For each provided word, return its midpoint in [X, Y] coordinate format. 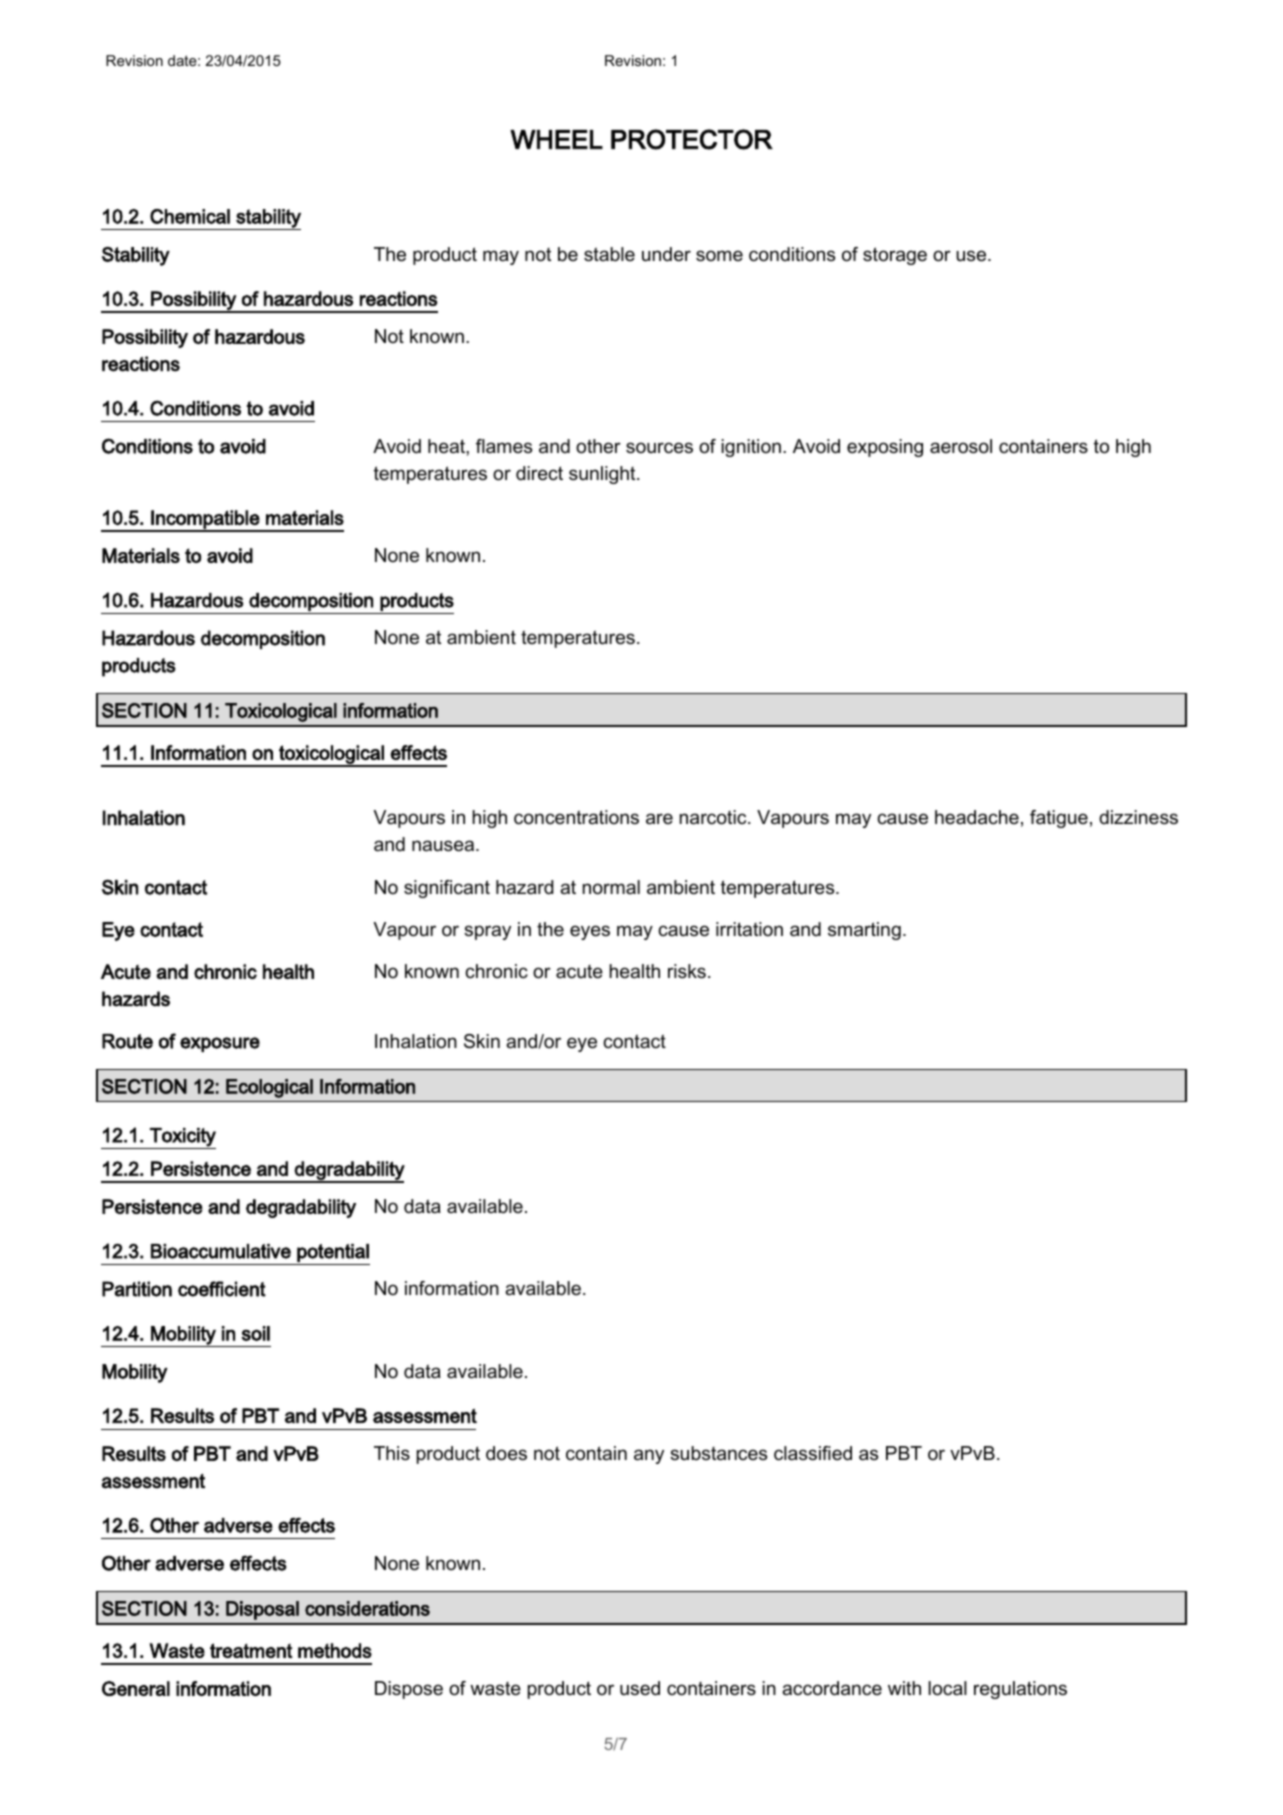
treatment [251, 1650]
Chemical [190, 216]
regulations [1020, 1690]
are [659, 819]
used [640, 1688]
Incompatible [205, 520]
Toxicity [182, 1138]
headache [977, 817]
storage [895, 256]
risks [687, 971]
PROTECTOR [692, 139]
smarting [864, 931]
